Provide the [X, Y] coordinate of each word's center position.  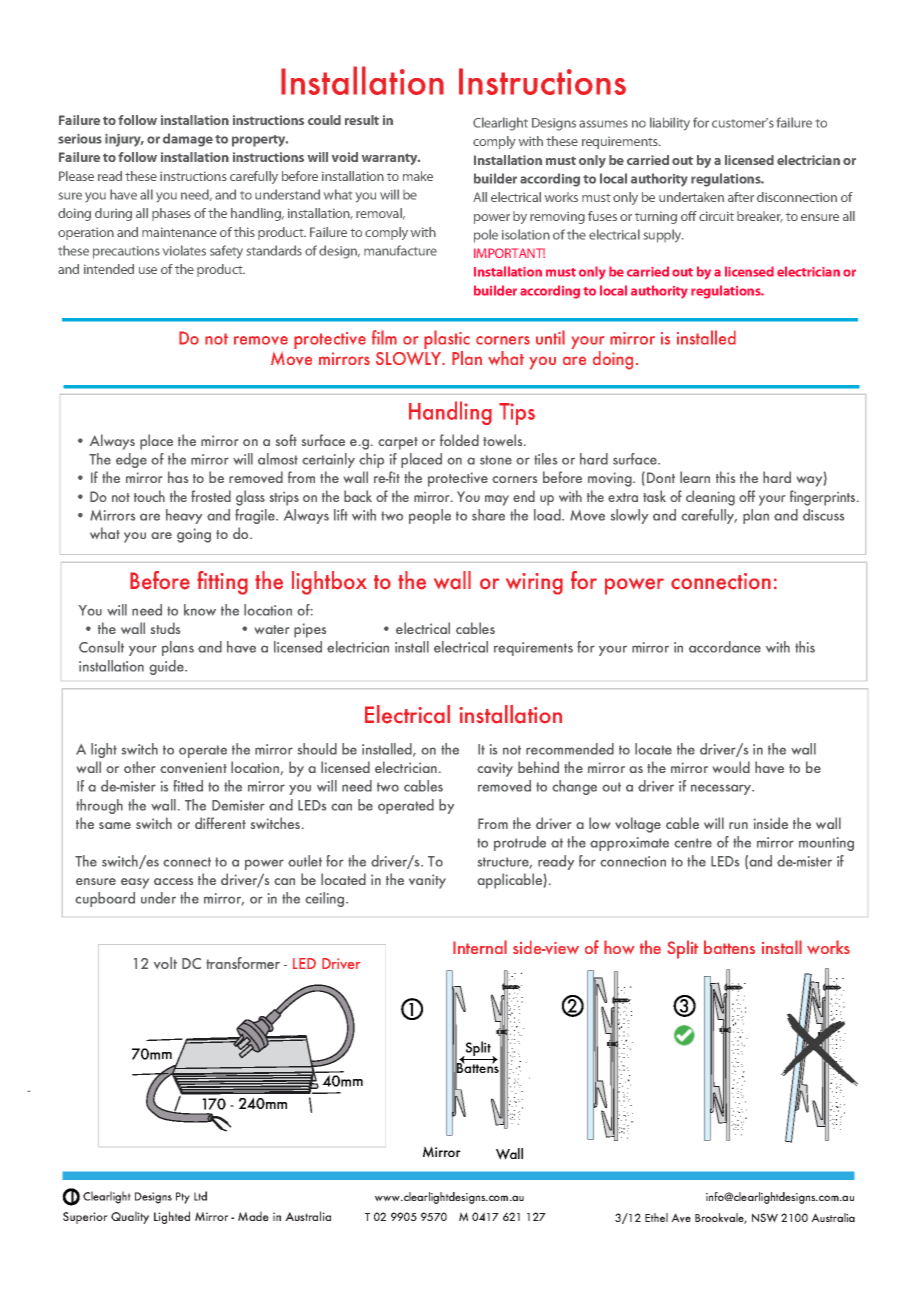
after [741, 197]
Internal [480, 947]
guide [167, 667]
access [173, 881]
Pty [183, 1198]
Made [253, 1216]
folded [459, 440]
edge [131, 460]
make [418, 176]
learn [695, 477]
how [619, 947]
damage [188, 140]
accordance [725, 647]
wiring [534, 584]
